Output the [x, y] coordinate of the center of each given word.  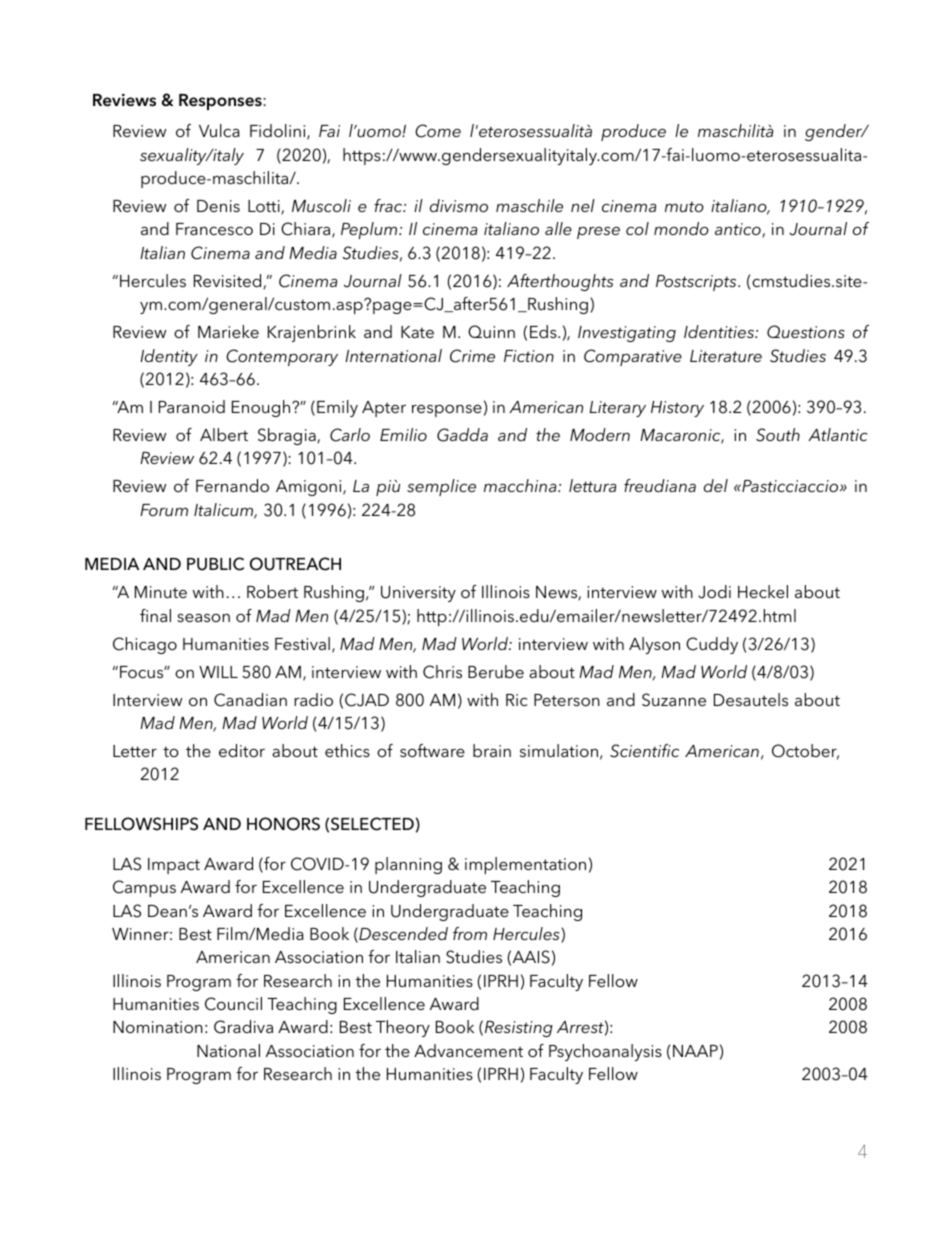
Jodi [714, 592]
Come [438, 131]
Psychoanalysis [605, 1052]
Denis [218, 206]
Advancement [468, 1050]
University [418, 594]
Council [233, 1004]
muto [684, 207]
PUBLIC [215, 564]
